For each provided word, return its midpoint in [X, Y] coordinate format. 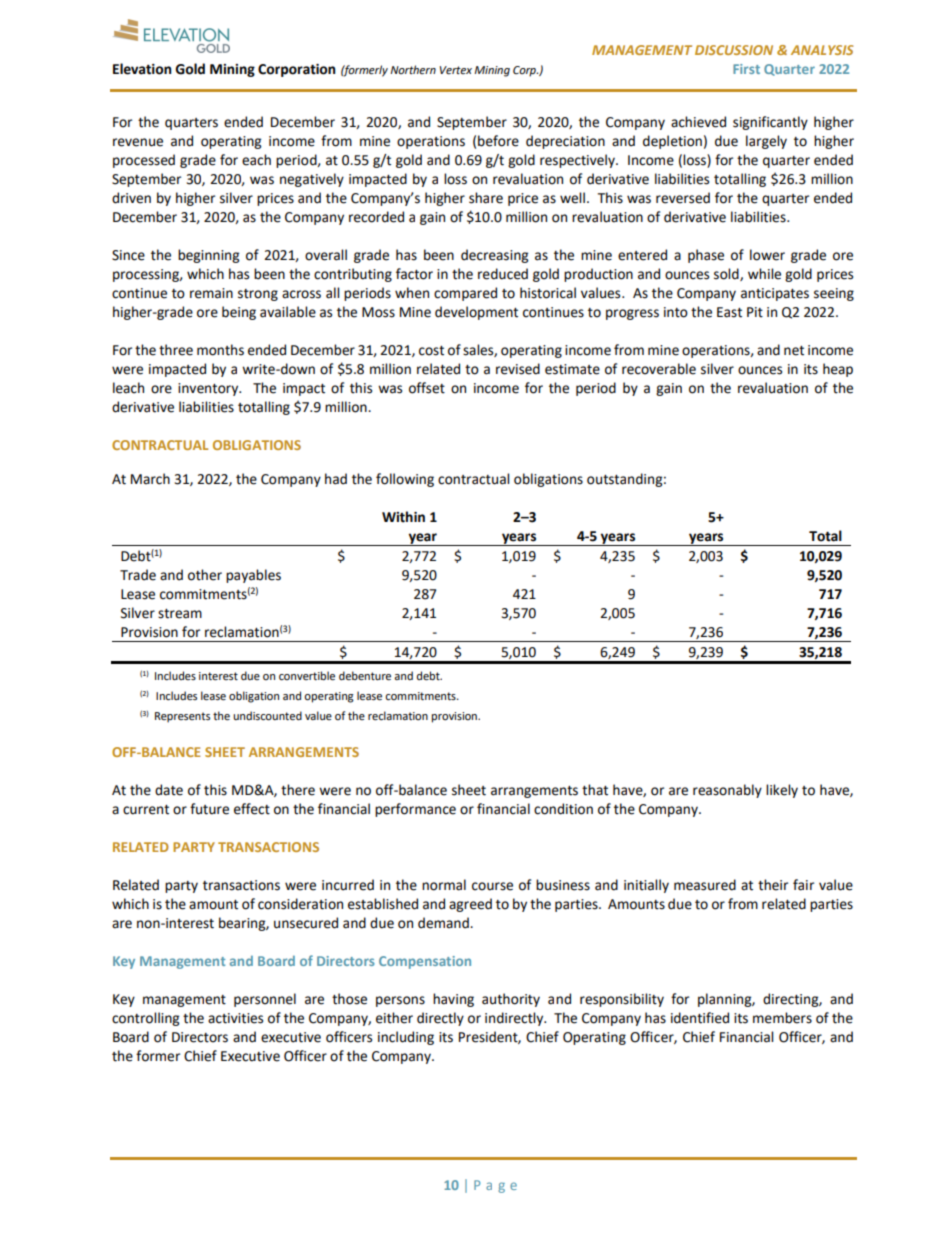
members [782, 1018]
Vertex [456, 70]
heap [838, 370]
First [746, 69]
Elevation [142, 69]
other [205, 575]
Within [403, 517]
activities [235, 1018]
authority [511, 1000]
